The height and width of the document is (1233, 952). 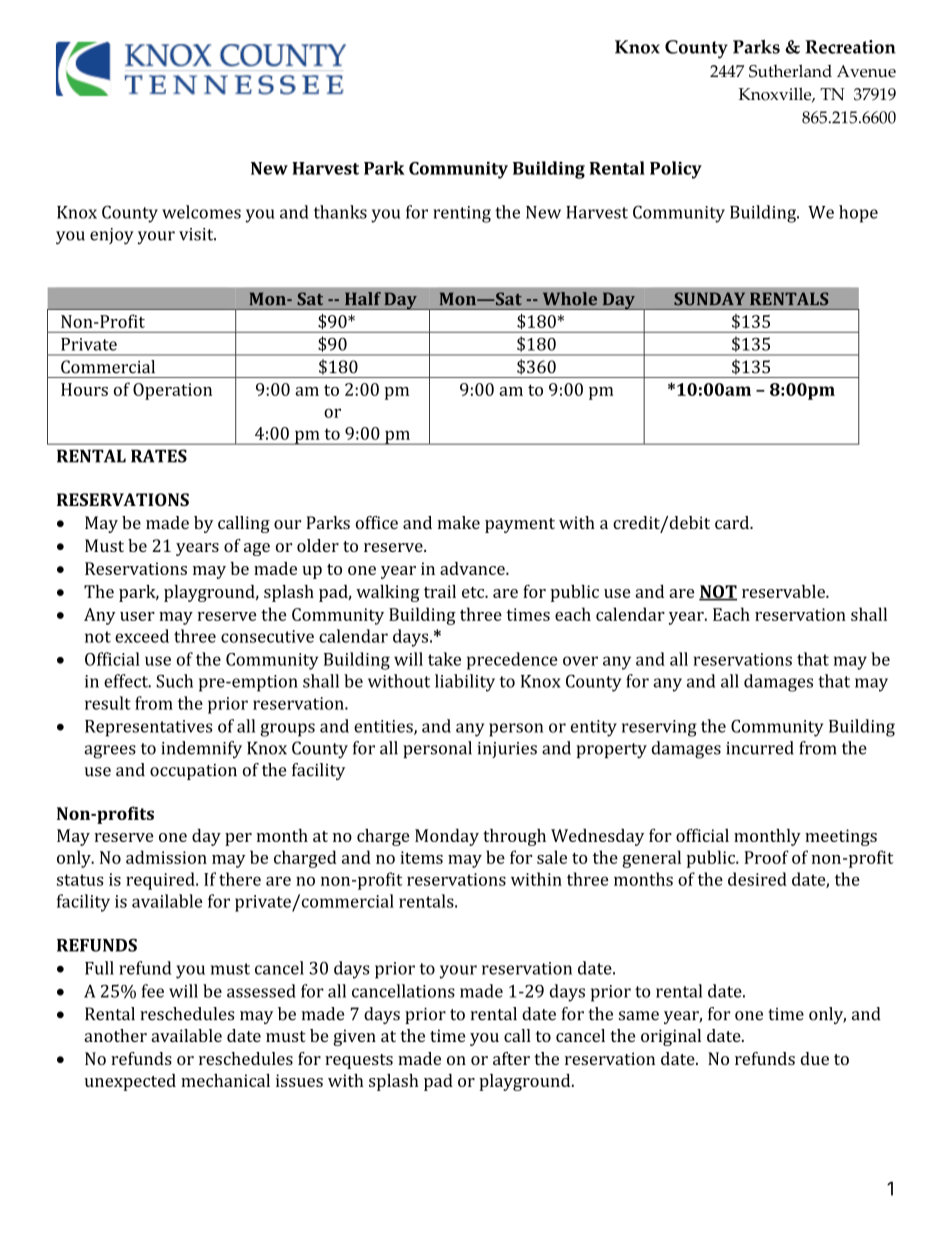 I want to click on SUNDAY, so click(x=709, y=298).
